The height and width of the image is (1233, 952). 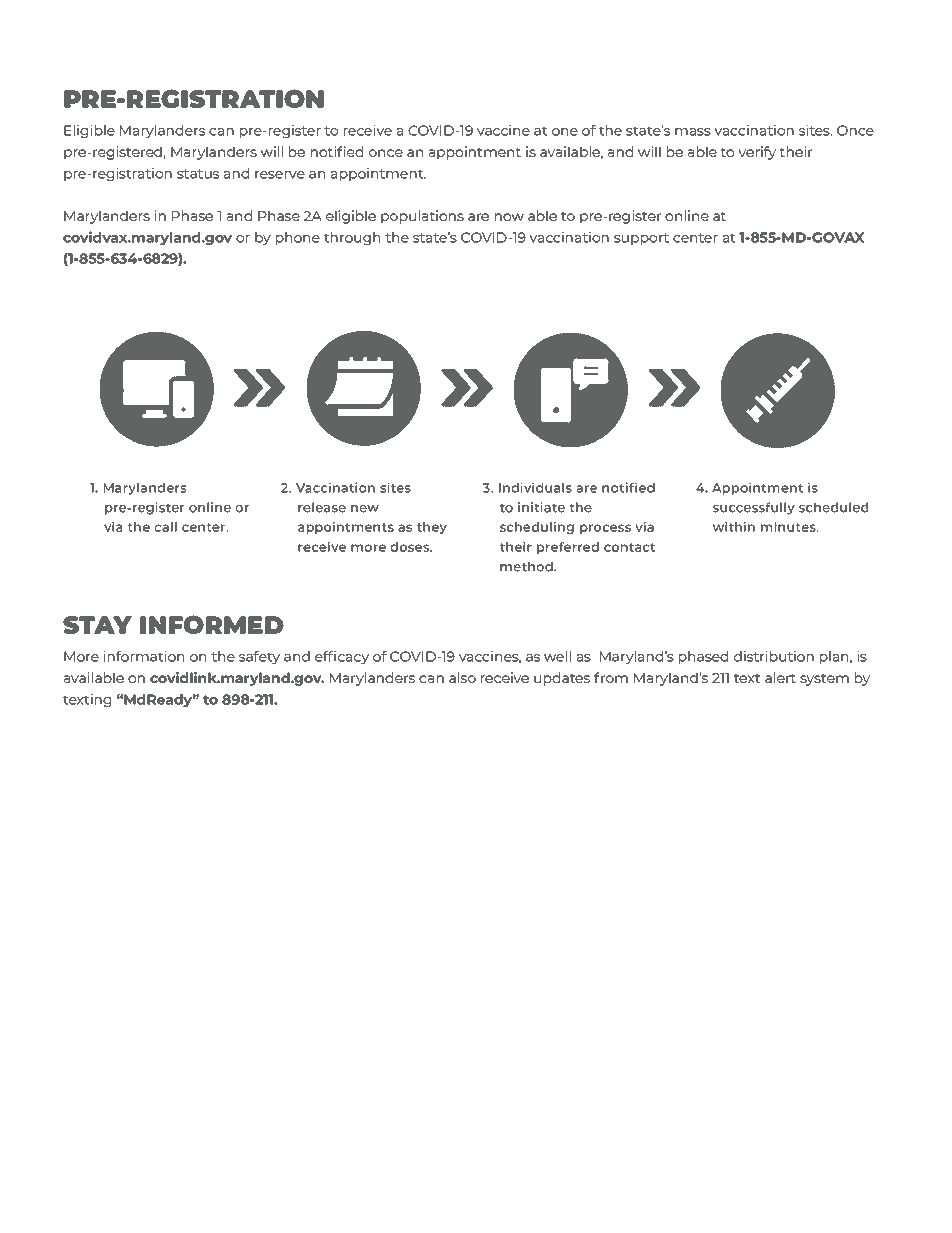 What do you see at coordinates (97, 625) in the image?
I see `STAY` at bounding box center [97, 625].
